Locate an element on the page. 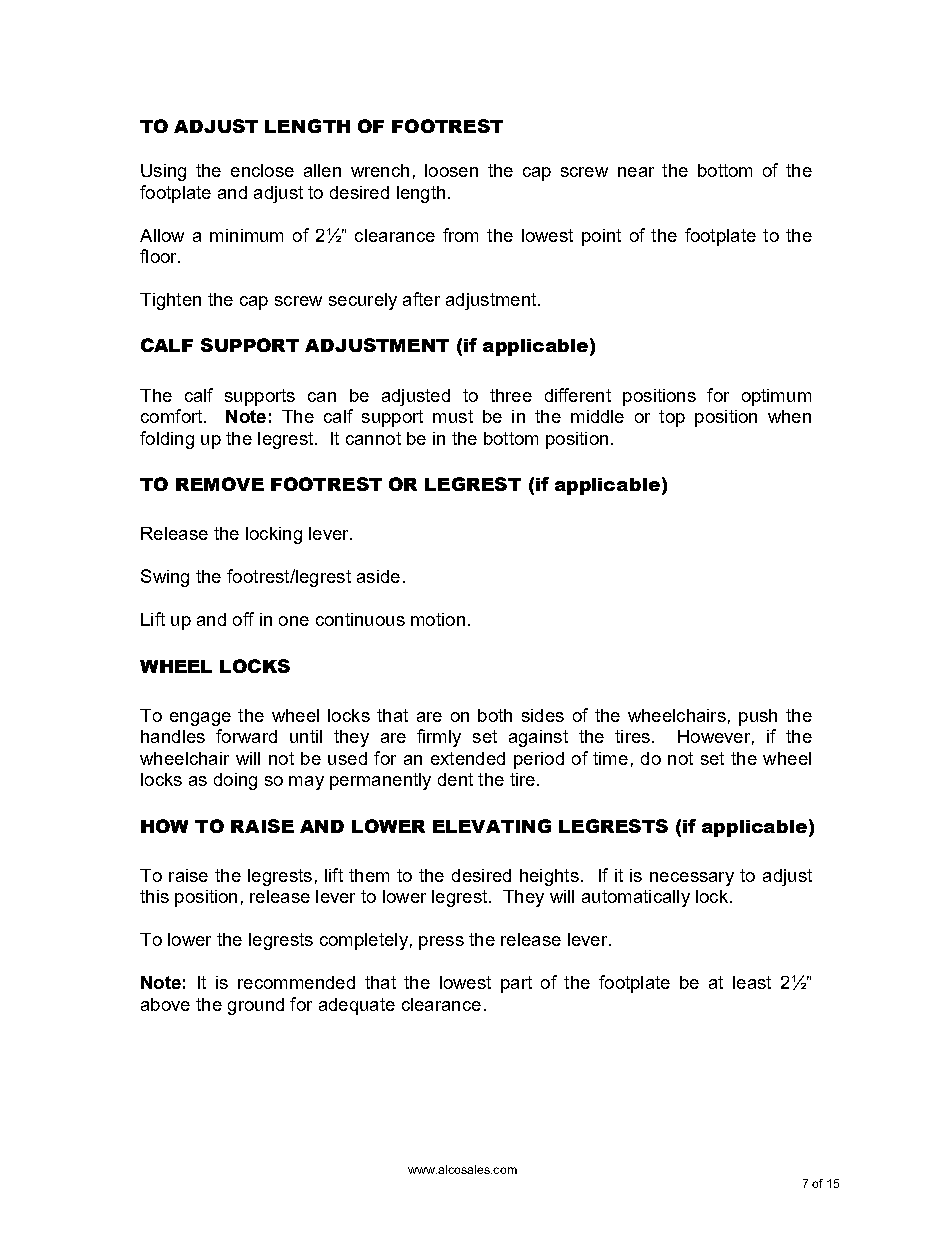  push is located at coordinates (758, 717).
